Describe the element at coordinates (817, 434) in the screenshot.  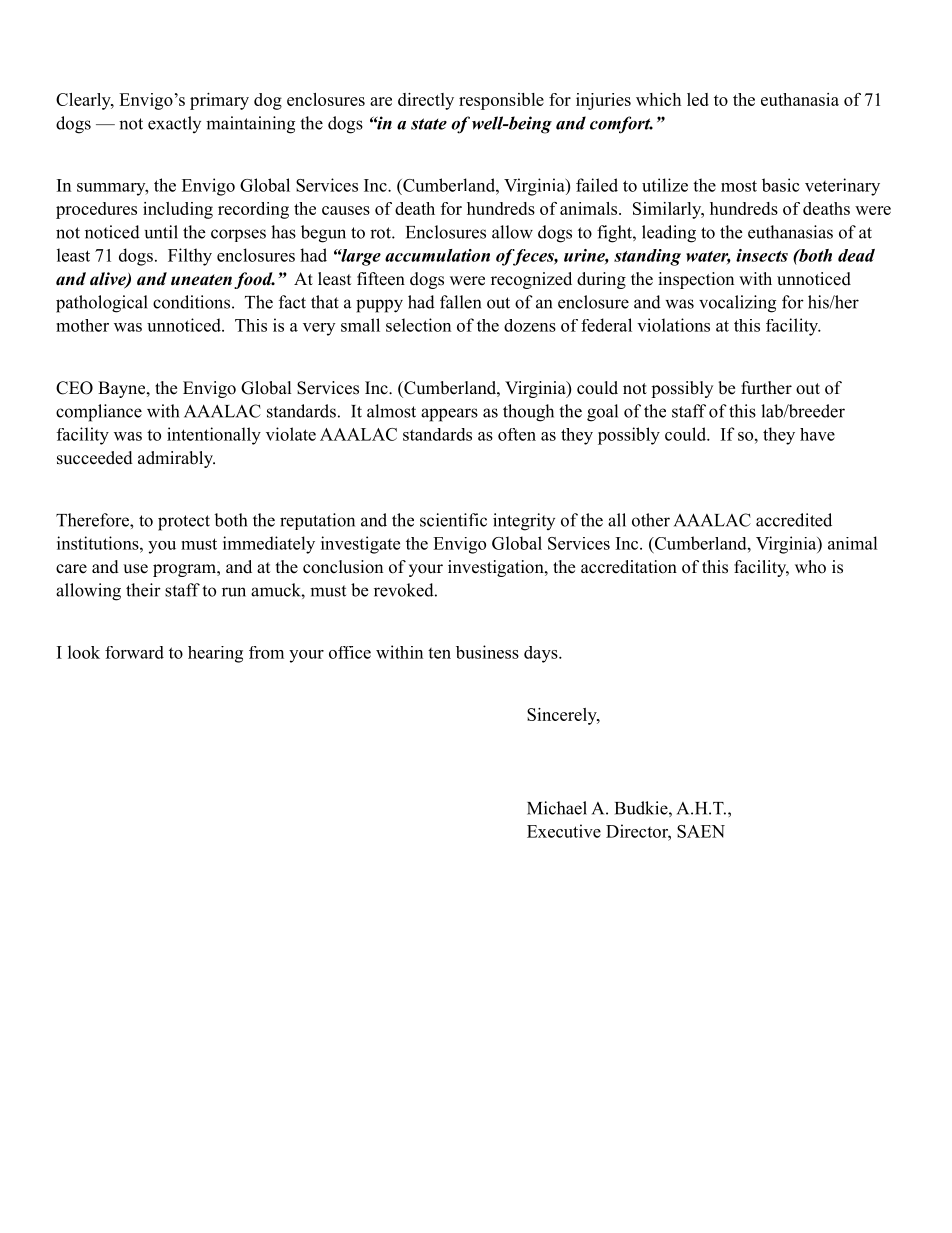
I see `have` at that location.
